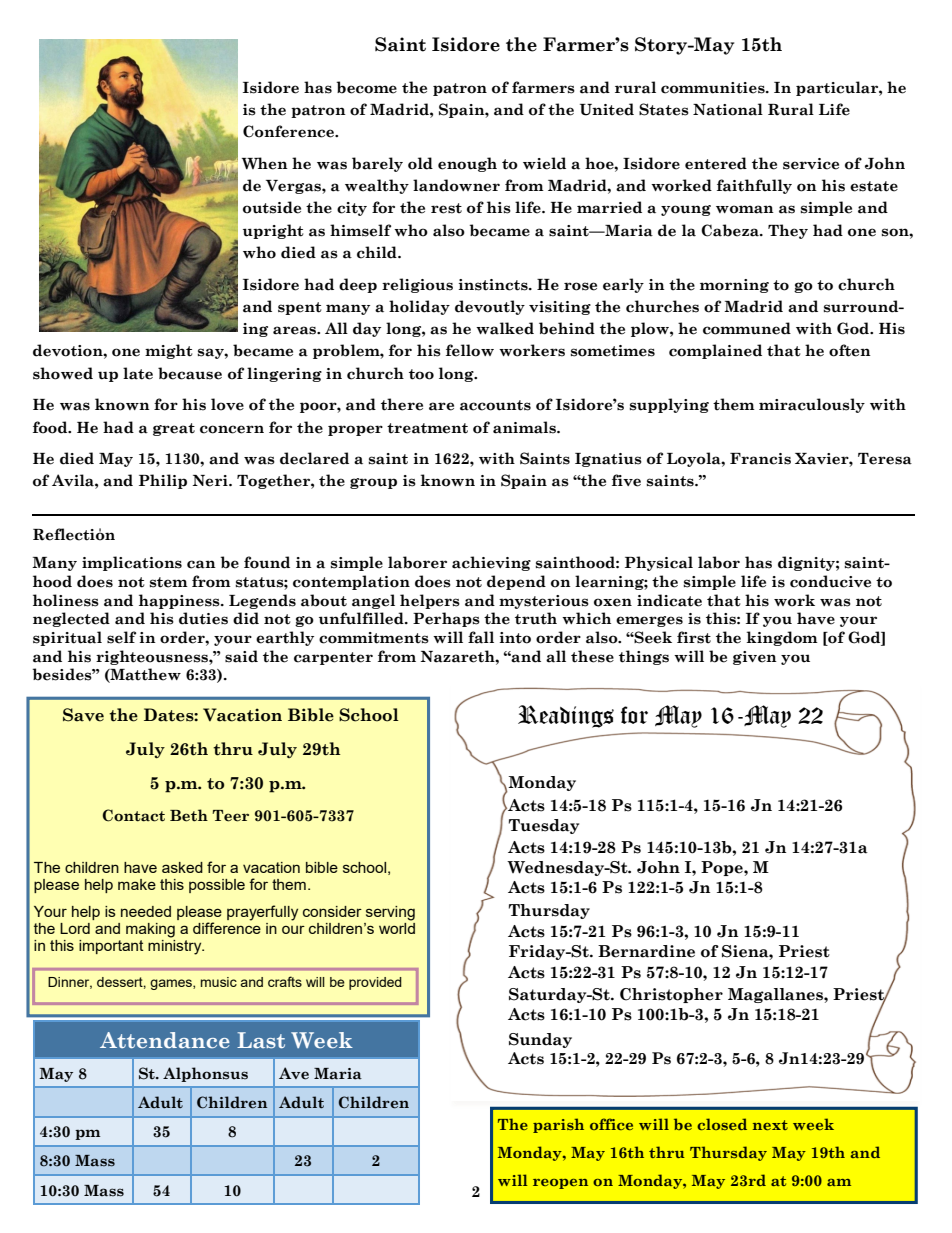  I want to click on miraculously, so click(812, 405).
